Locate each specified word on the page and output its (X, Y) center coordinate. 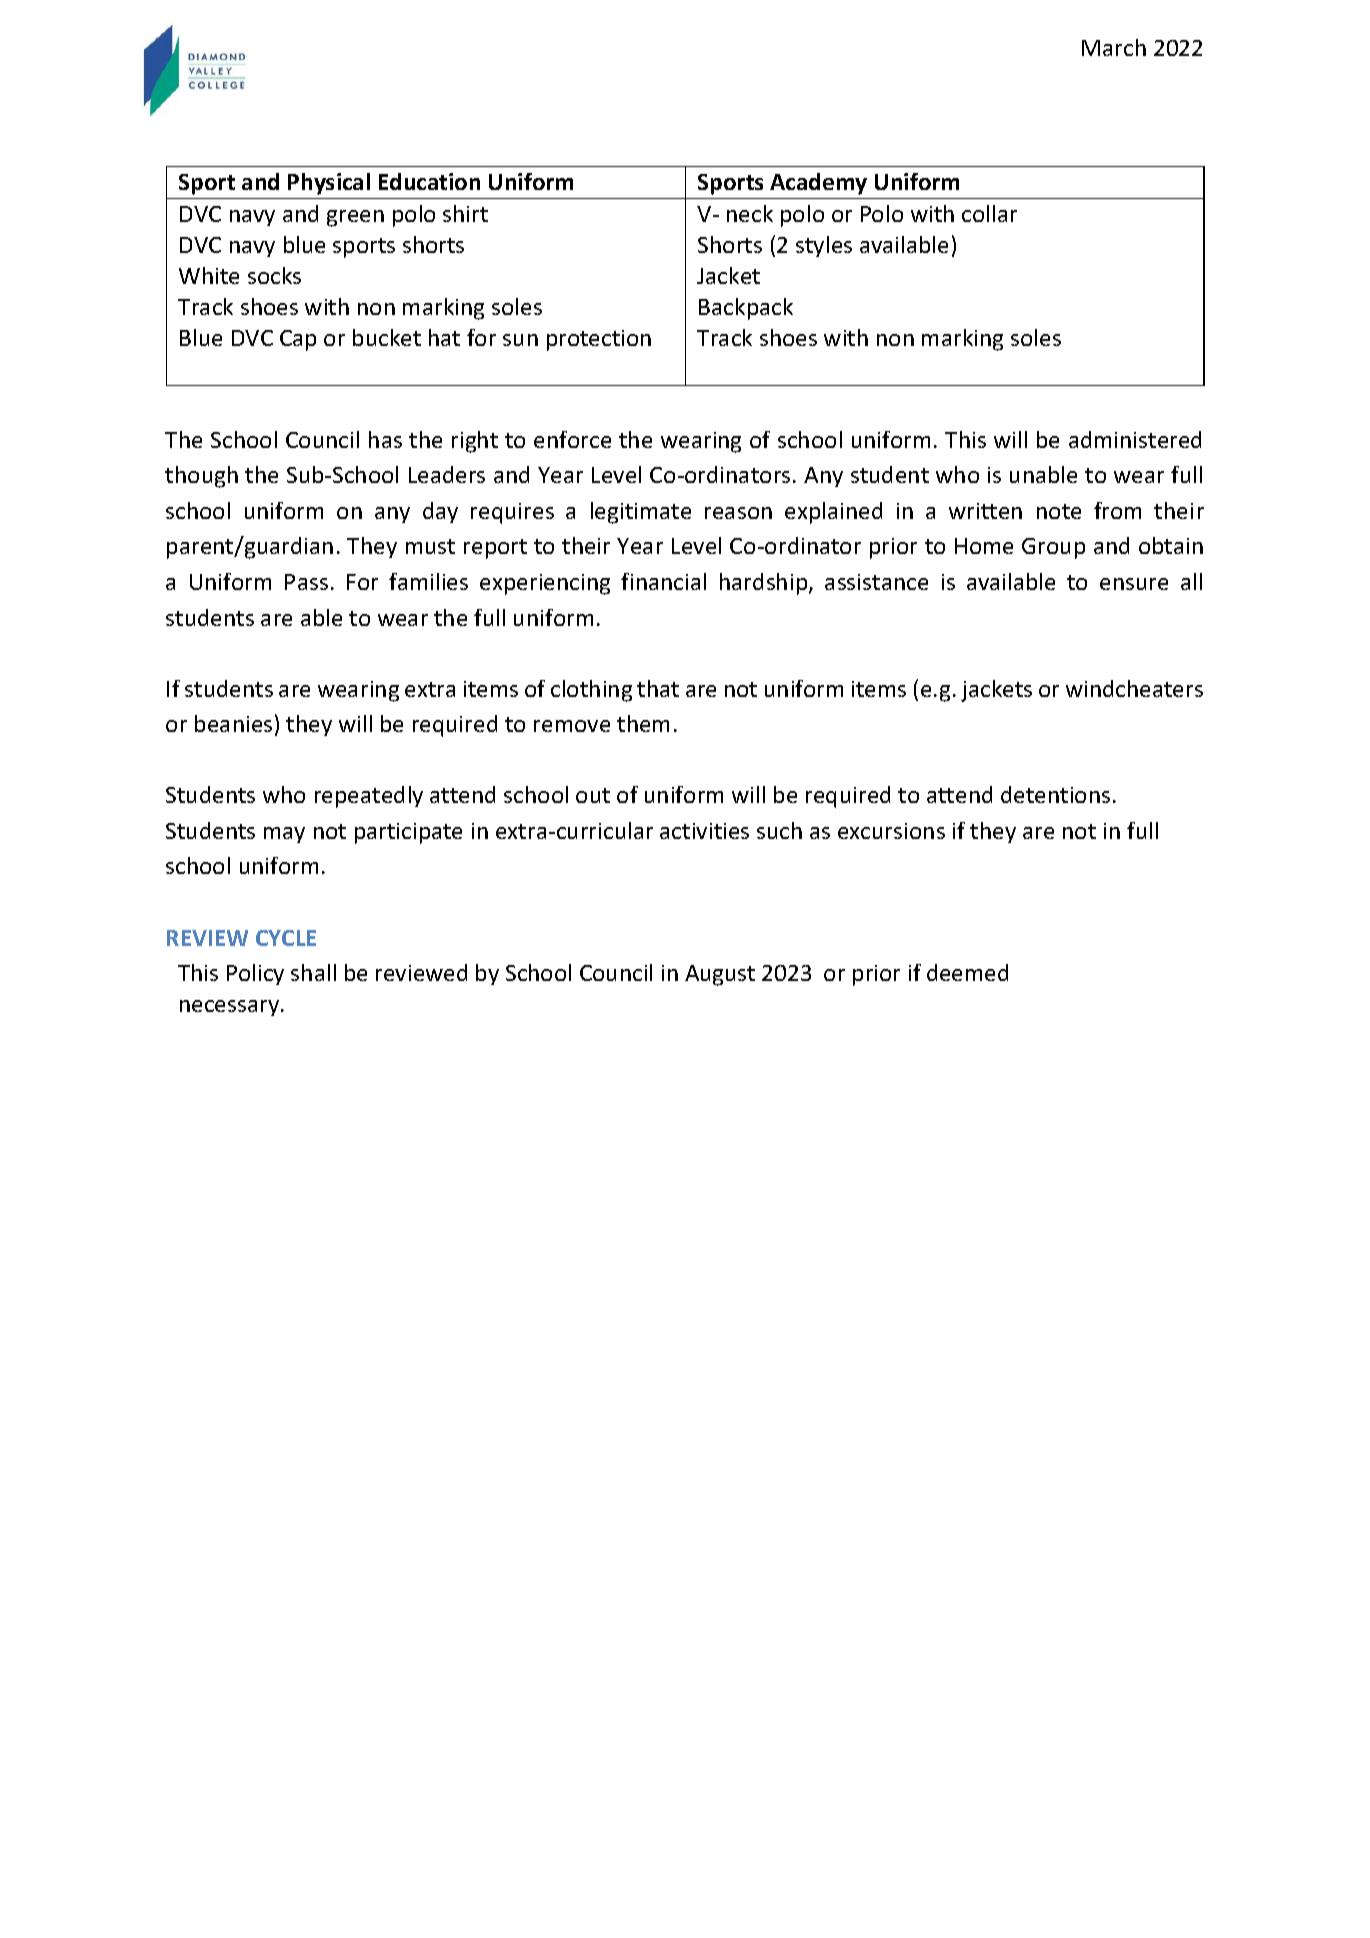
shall (313, 972)
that (658, 688)
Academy (818, 184)
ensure (1134, 584)
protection (599, 340)
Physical (329, 184)
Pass (306, 582)
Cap (298, 340)
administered (1135, 439)
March (1114, 47)
